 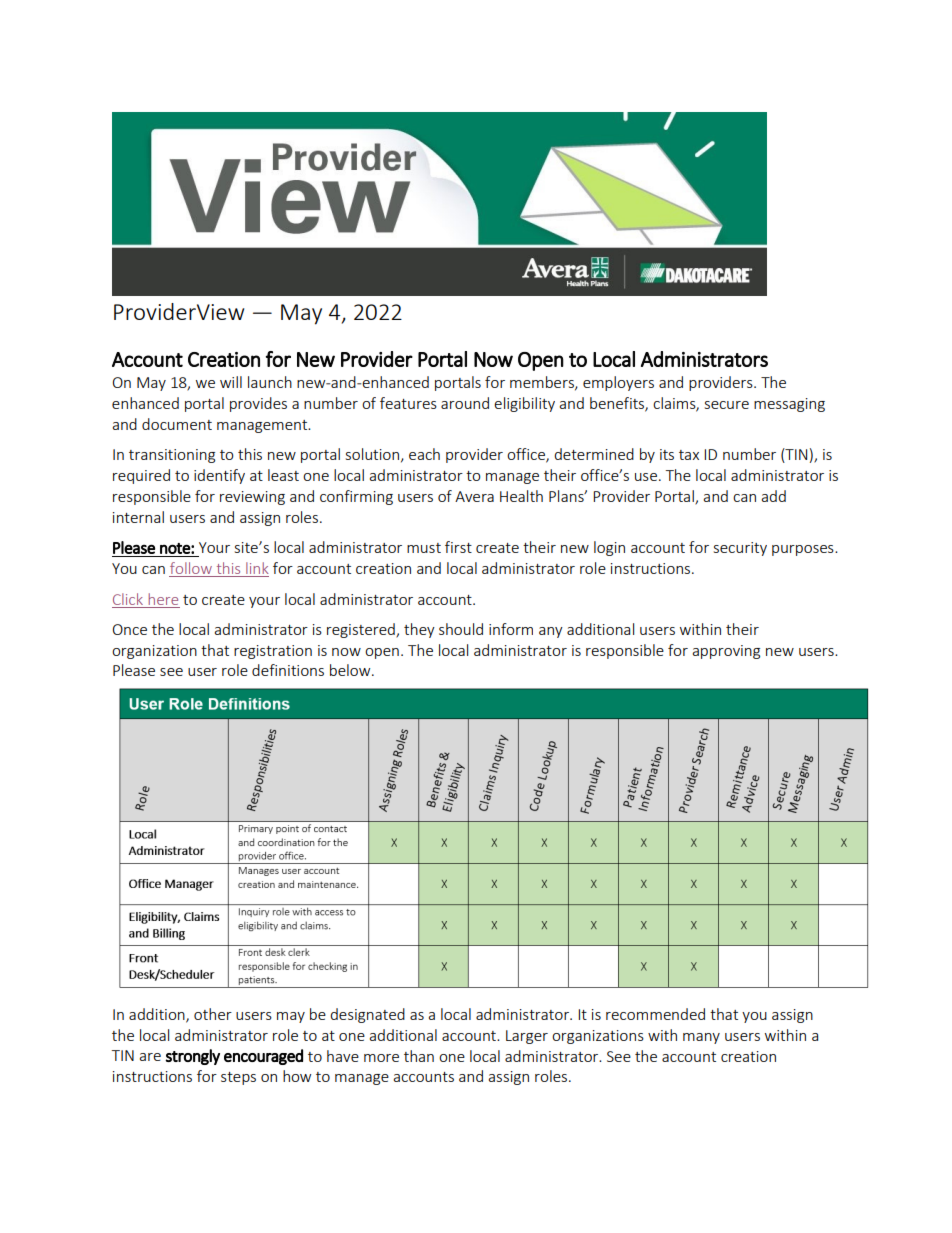 What do you see at coordinates (231, 382) in the screenshot?
I see `will` at bounding box center [231, 382].
